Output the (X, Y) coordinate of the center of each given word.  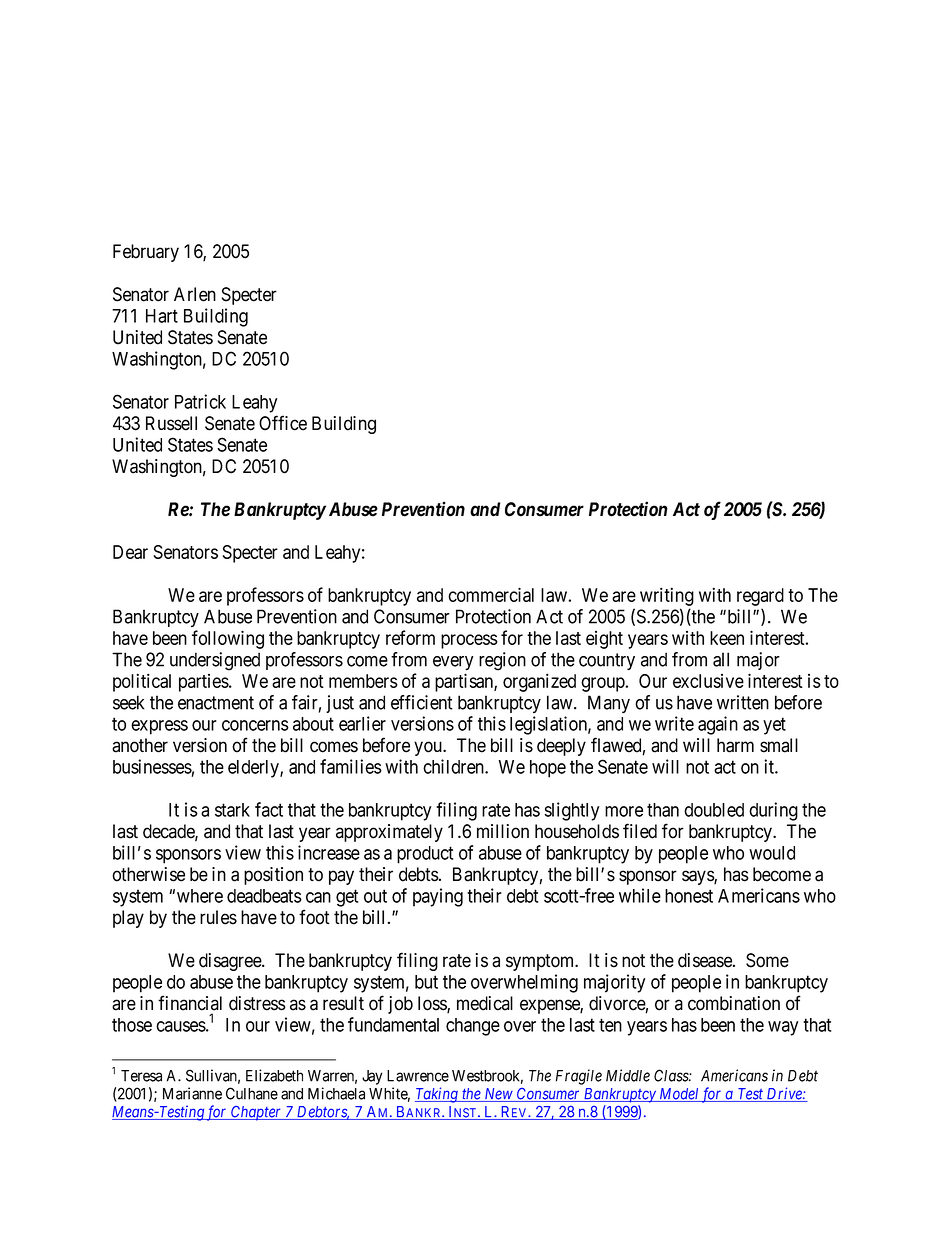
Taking (437, 1095)
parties (204, 683)
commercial (491, 594)
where (200, 896)
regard (760, 597)
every (453, 663)
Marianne (192, 1093)
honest (689, 896)
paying (438, 897)
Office (283, 423)
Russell (171, 423)
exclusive (708, 681)
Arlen (195, 294)
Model (679, 1095)
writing (667, 596)
